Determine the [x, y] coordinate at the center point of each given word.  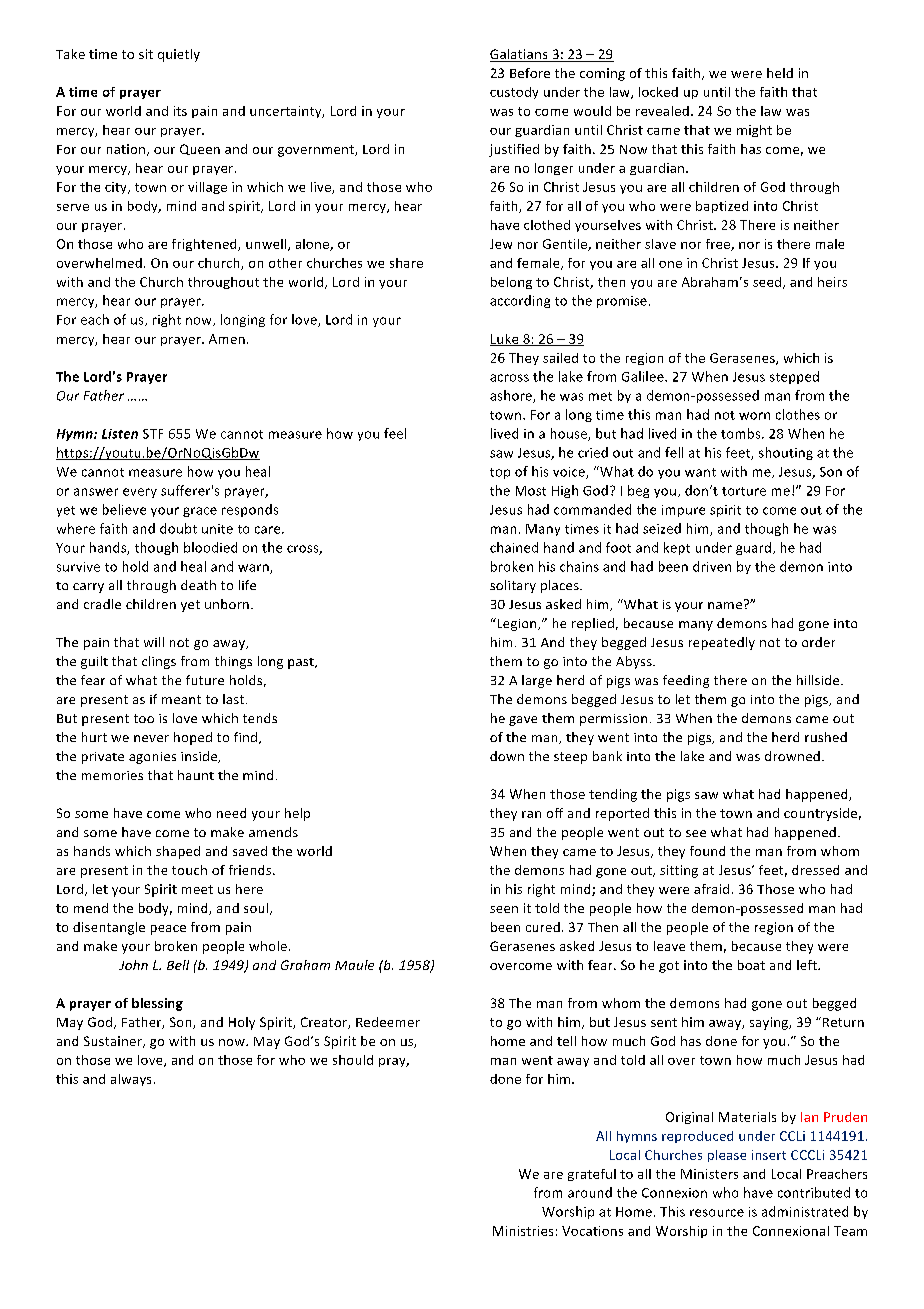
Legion [517, 624]
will [154, 642]
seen [504, 909]
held [780, 73]
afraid [711, 889]
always [131, 1080]
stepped [794, 377]
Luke [505, 340]
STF [153, 434]
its [180, 111]
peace [168, 930]
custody [514, 93]
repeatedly [722, 643]
